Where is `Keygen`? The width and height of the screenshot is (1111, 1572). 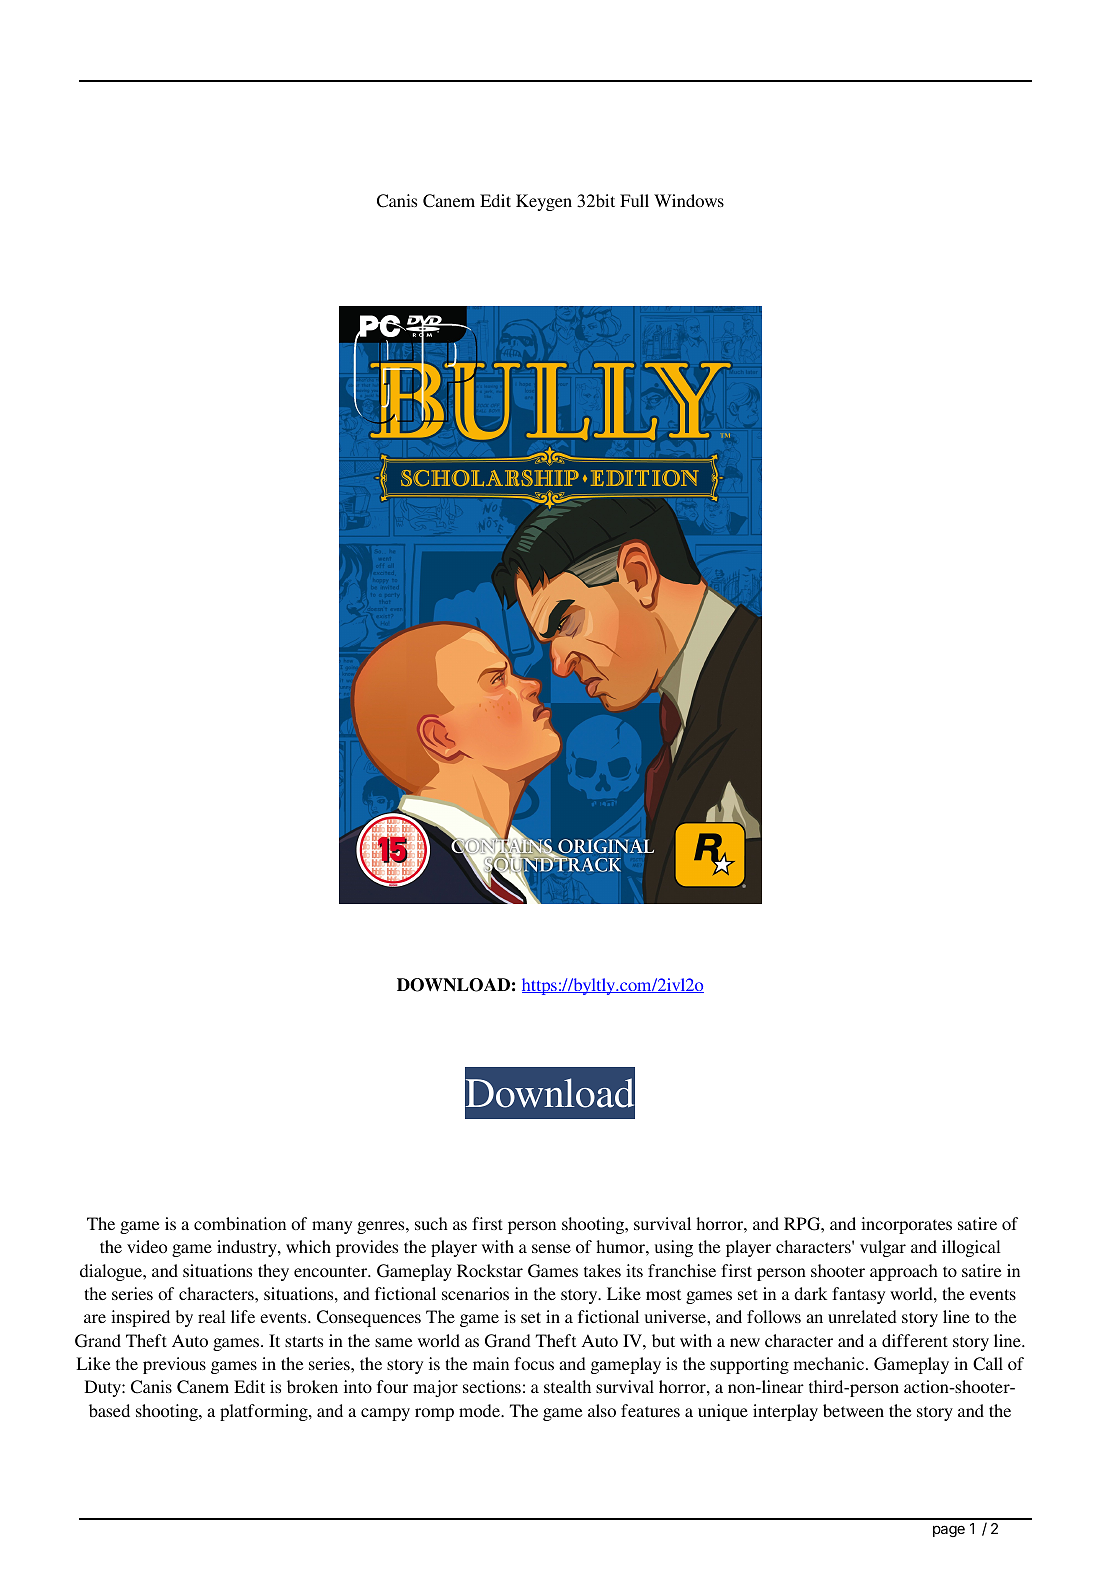 Keygen is located at coordinates (544, 202).
